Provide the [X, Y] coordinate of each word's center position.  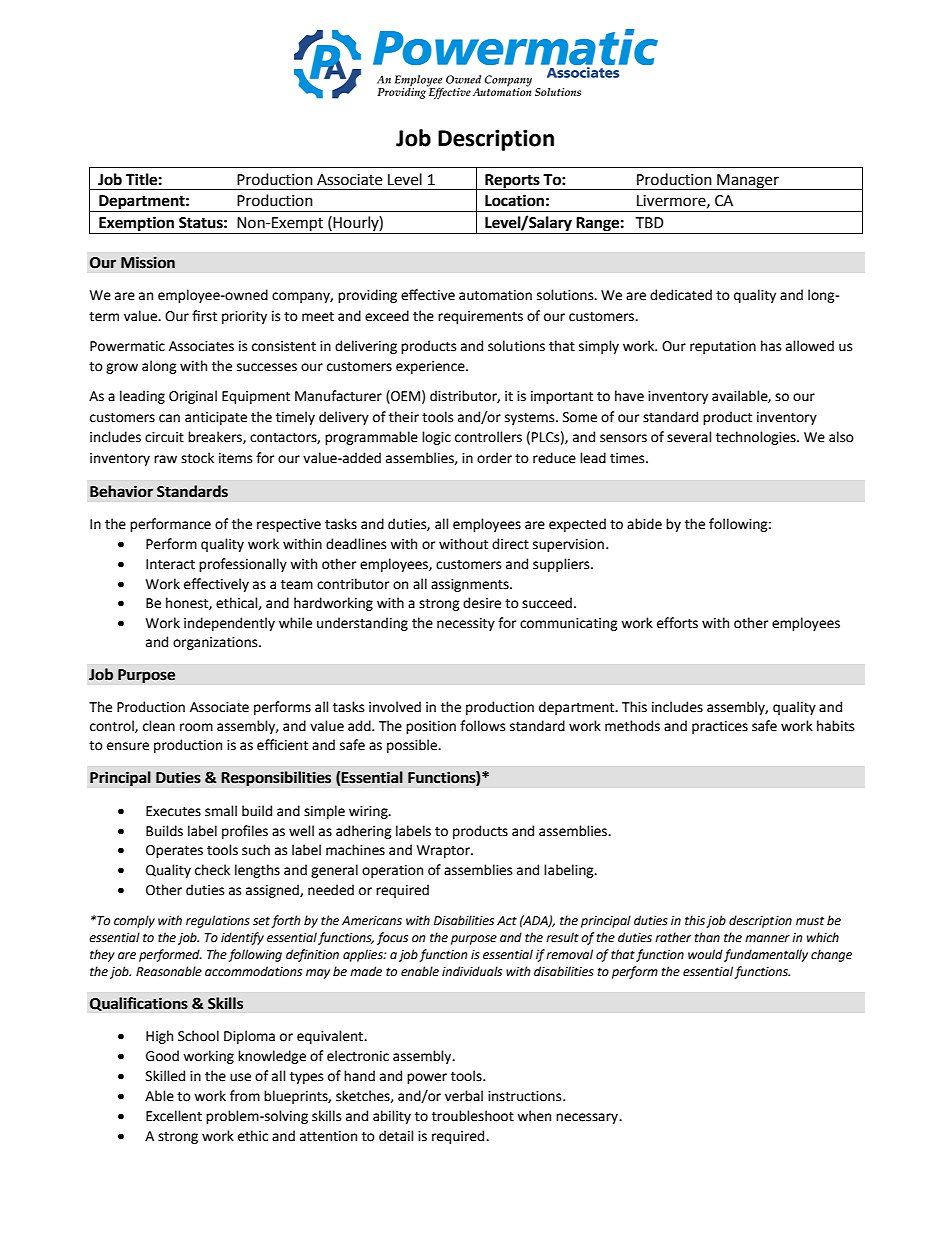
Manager [748, 182]
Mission [148, 262]
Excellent [174, 1116]
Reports [512, 182]
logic [436, 438]
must [810, 921]
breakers [216, 437]
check [212, 870]
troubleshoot [473, 1116]
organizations [216, 643]
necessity [466, 624]
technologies [757, 438]
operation [392, 871]
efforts [677, 623]
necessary [588, 1118]
